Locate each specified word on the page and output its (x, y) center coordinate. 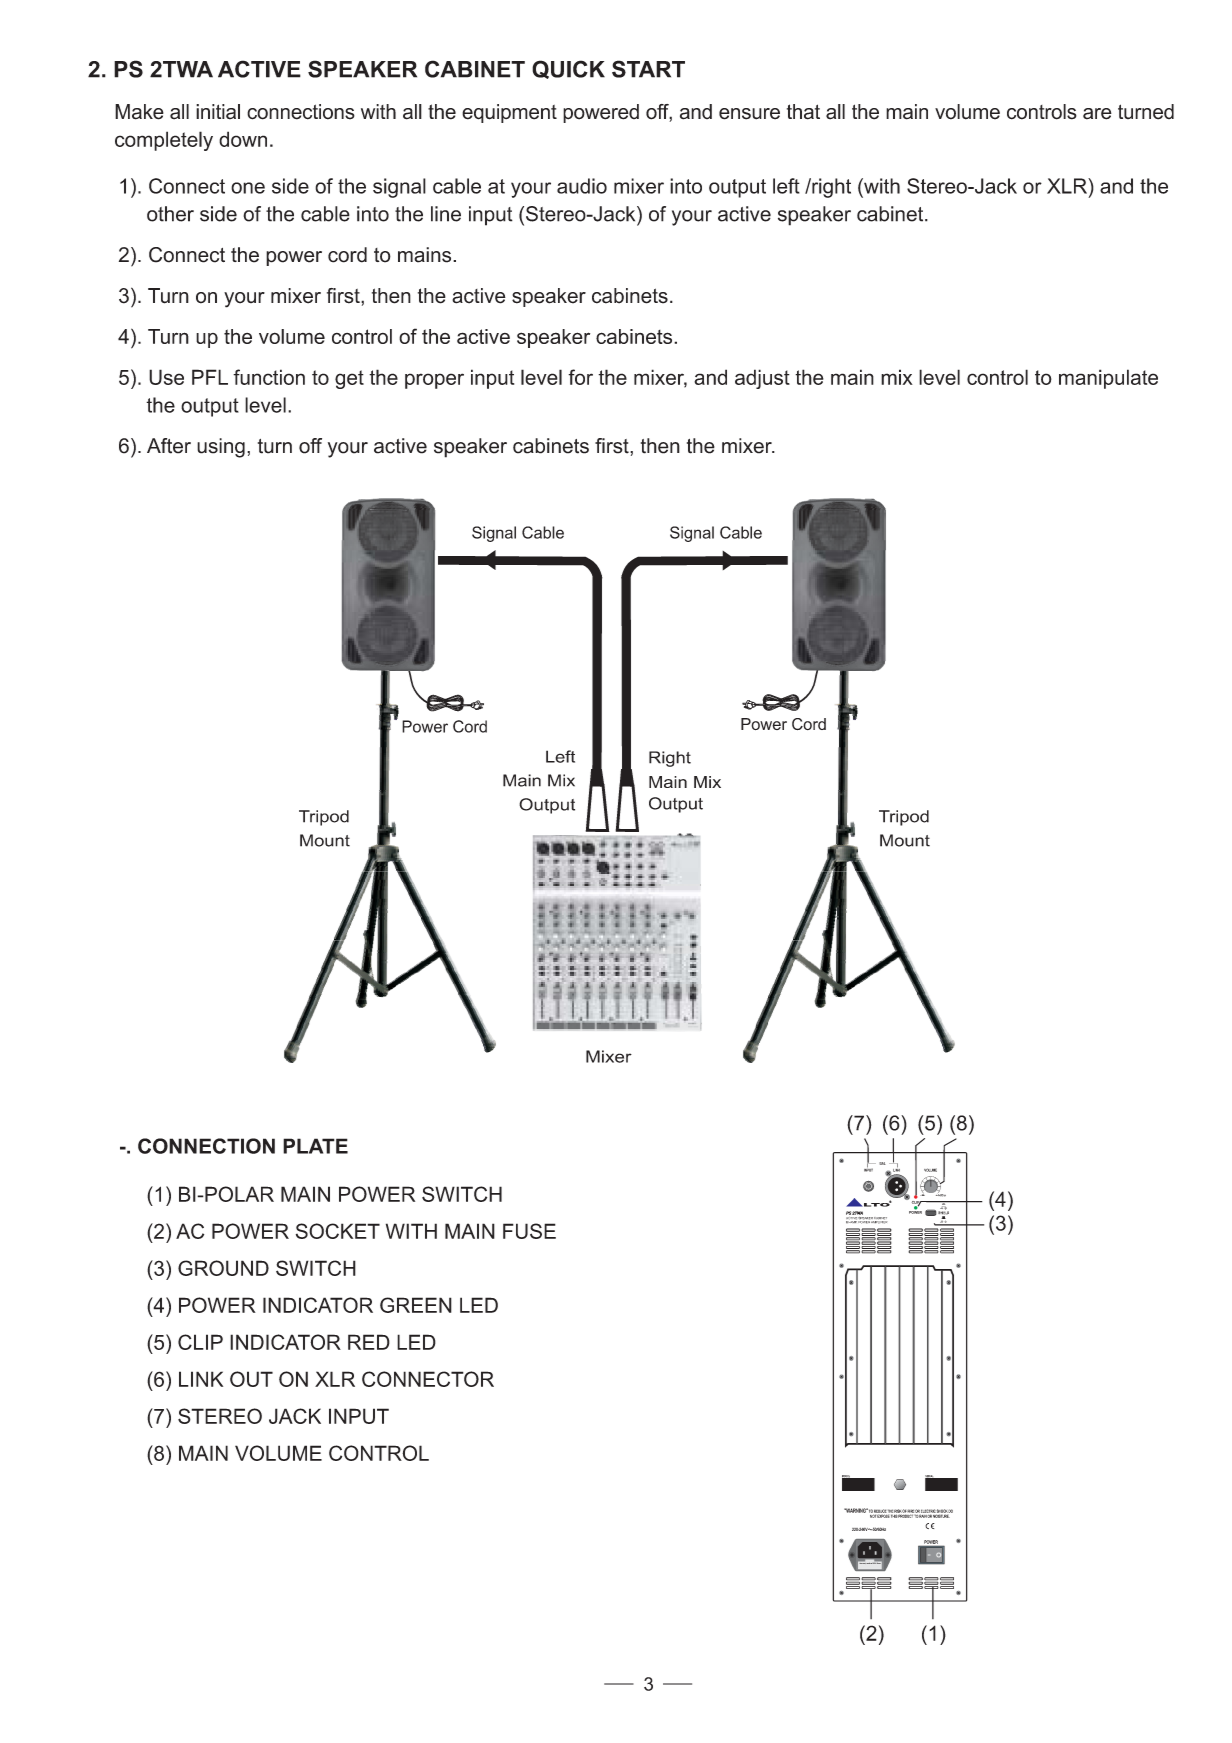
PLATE (315, 1146)
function (269, 377)
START (648, 69)
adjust (762, 379)
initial (218, 112)
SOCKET (338, 1231)
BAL (882, 1163)
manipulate (1108, 379)
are (1097, 114)
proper (434, 381)
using (221, 448)
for (580, 377)
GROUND (223, 1268)
